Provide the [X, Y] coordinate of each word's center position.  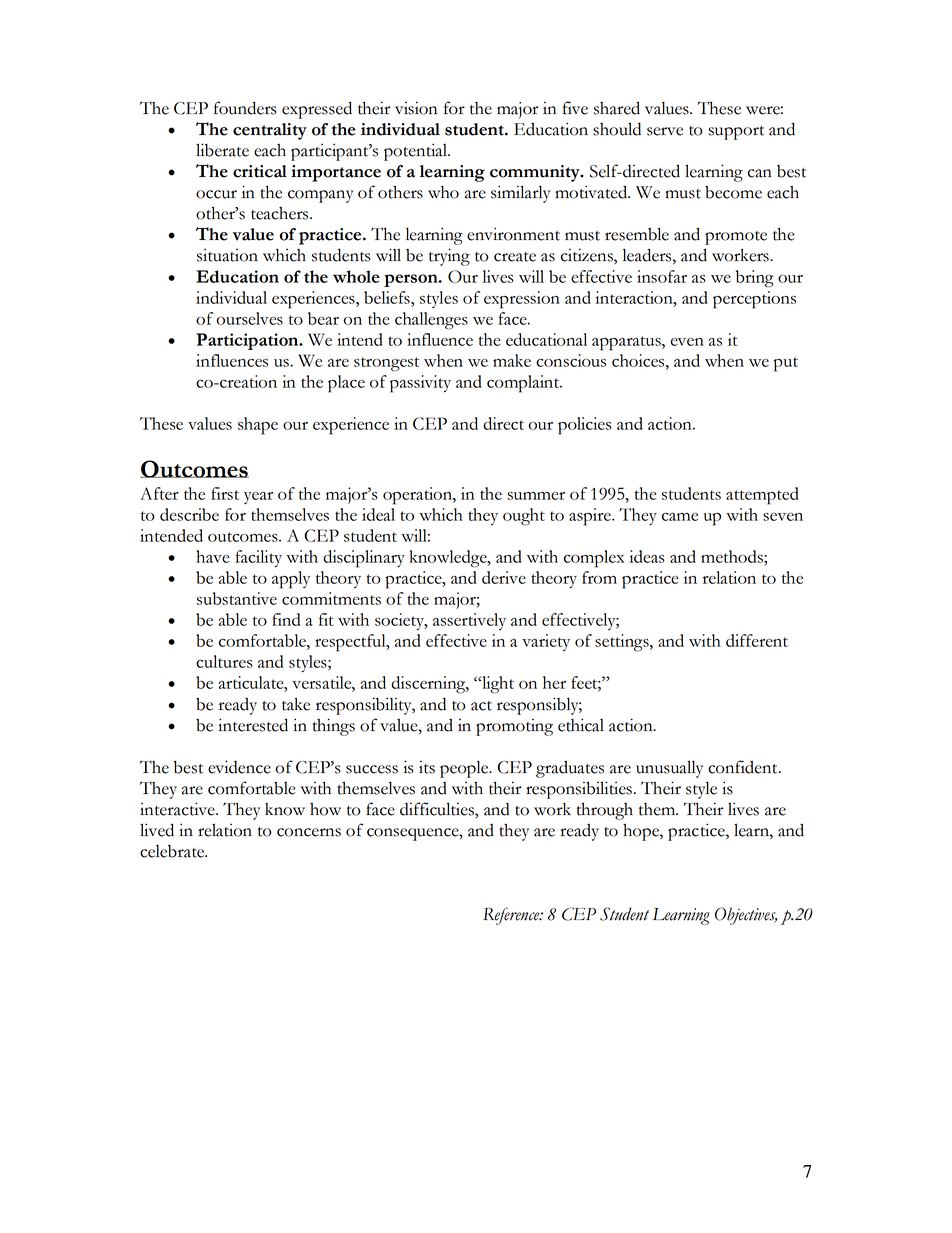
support [736, 133]
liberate [222, 150]
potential [417, 152]
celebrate [173, 851]
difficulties [438, 810]
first [225, 493]
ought [524, 517]
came [680, 516]
